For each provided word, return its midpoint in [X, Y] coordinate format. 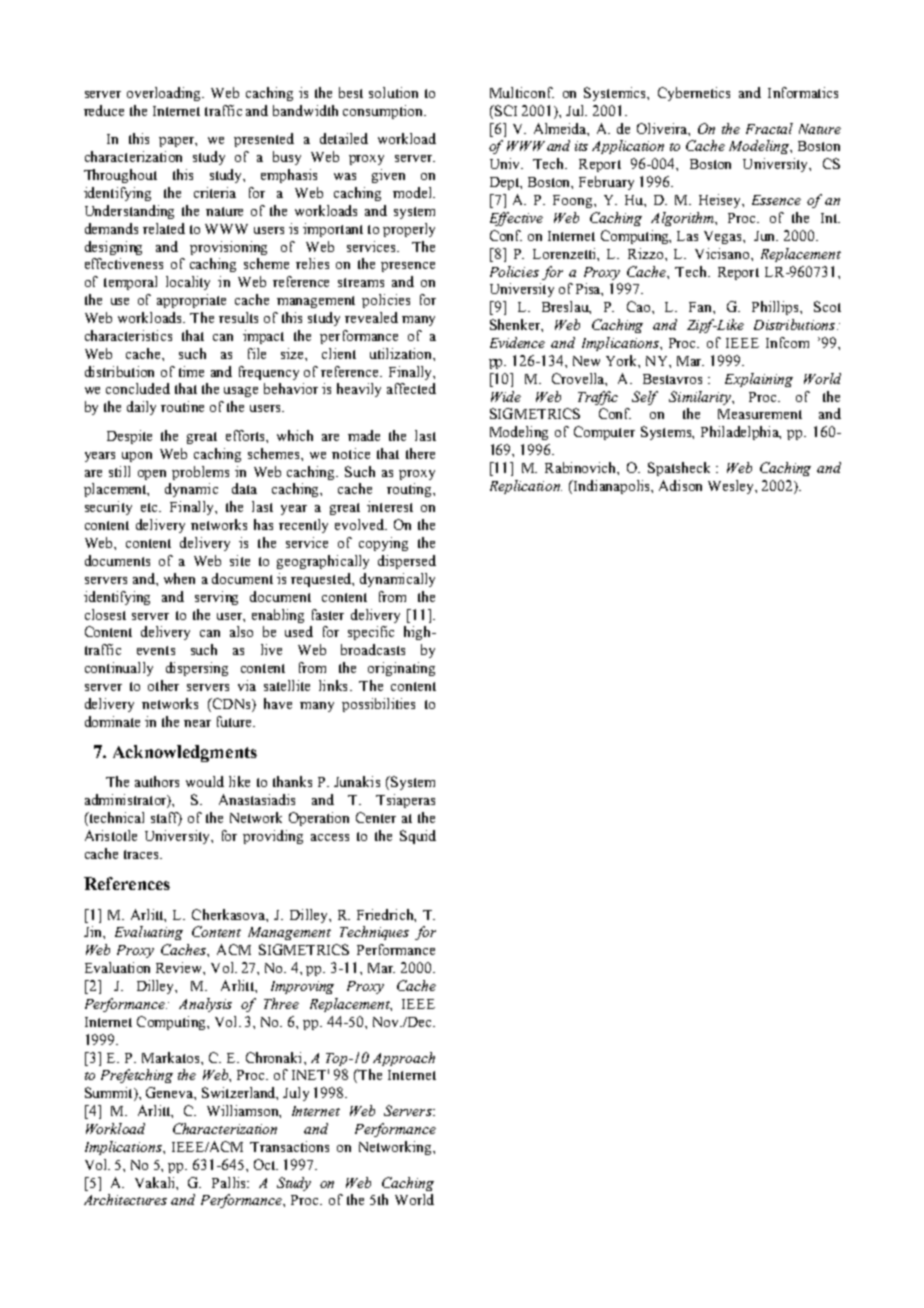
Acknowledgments [185, 753]
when [179, 578]
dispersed [407, 562]
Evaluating [149, 933]
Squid [418, 837]
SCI [504, 110]
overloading [165, 94]
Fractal [769, 128]
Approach [404, 1059]
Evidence [517, 342]
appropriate [191, 301]
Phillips [776, 308]
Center [376, 817]
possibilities [378, 705]
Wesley [732, 487]
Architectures [125, 1199]
